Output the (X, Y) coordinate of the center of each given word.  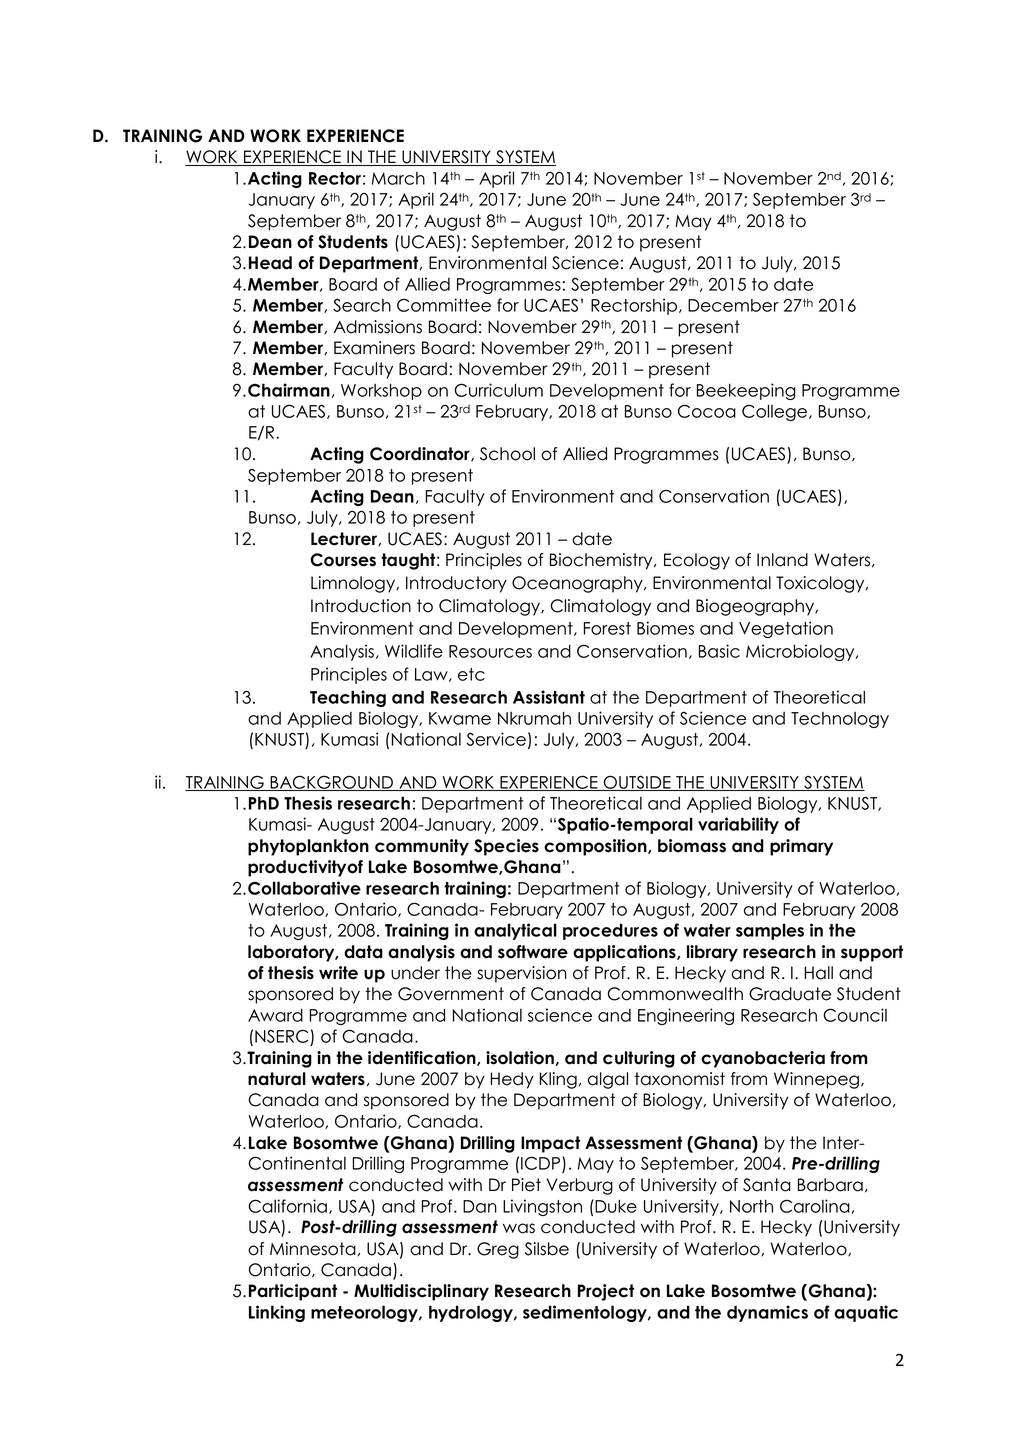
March (398, 178)
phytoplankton (308, 847)
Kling (558, 1080)
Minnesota (313, 1249)
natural (277, 1079)
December (733, 305)
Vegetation (786, 629)
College (774, 412)
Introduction (361, 606)
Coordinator (421, 454)
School (507, 454)
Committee (444, 305)
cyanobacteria (763, 1059)
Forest (607, 628)
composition (596, 847)
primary (801, 847)
